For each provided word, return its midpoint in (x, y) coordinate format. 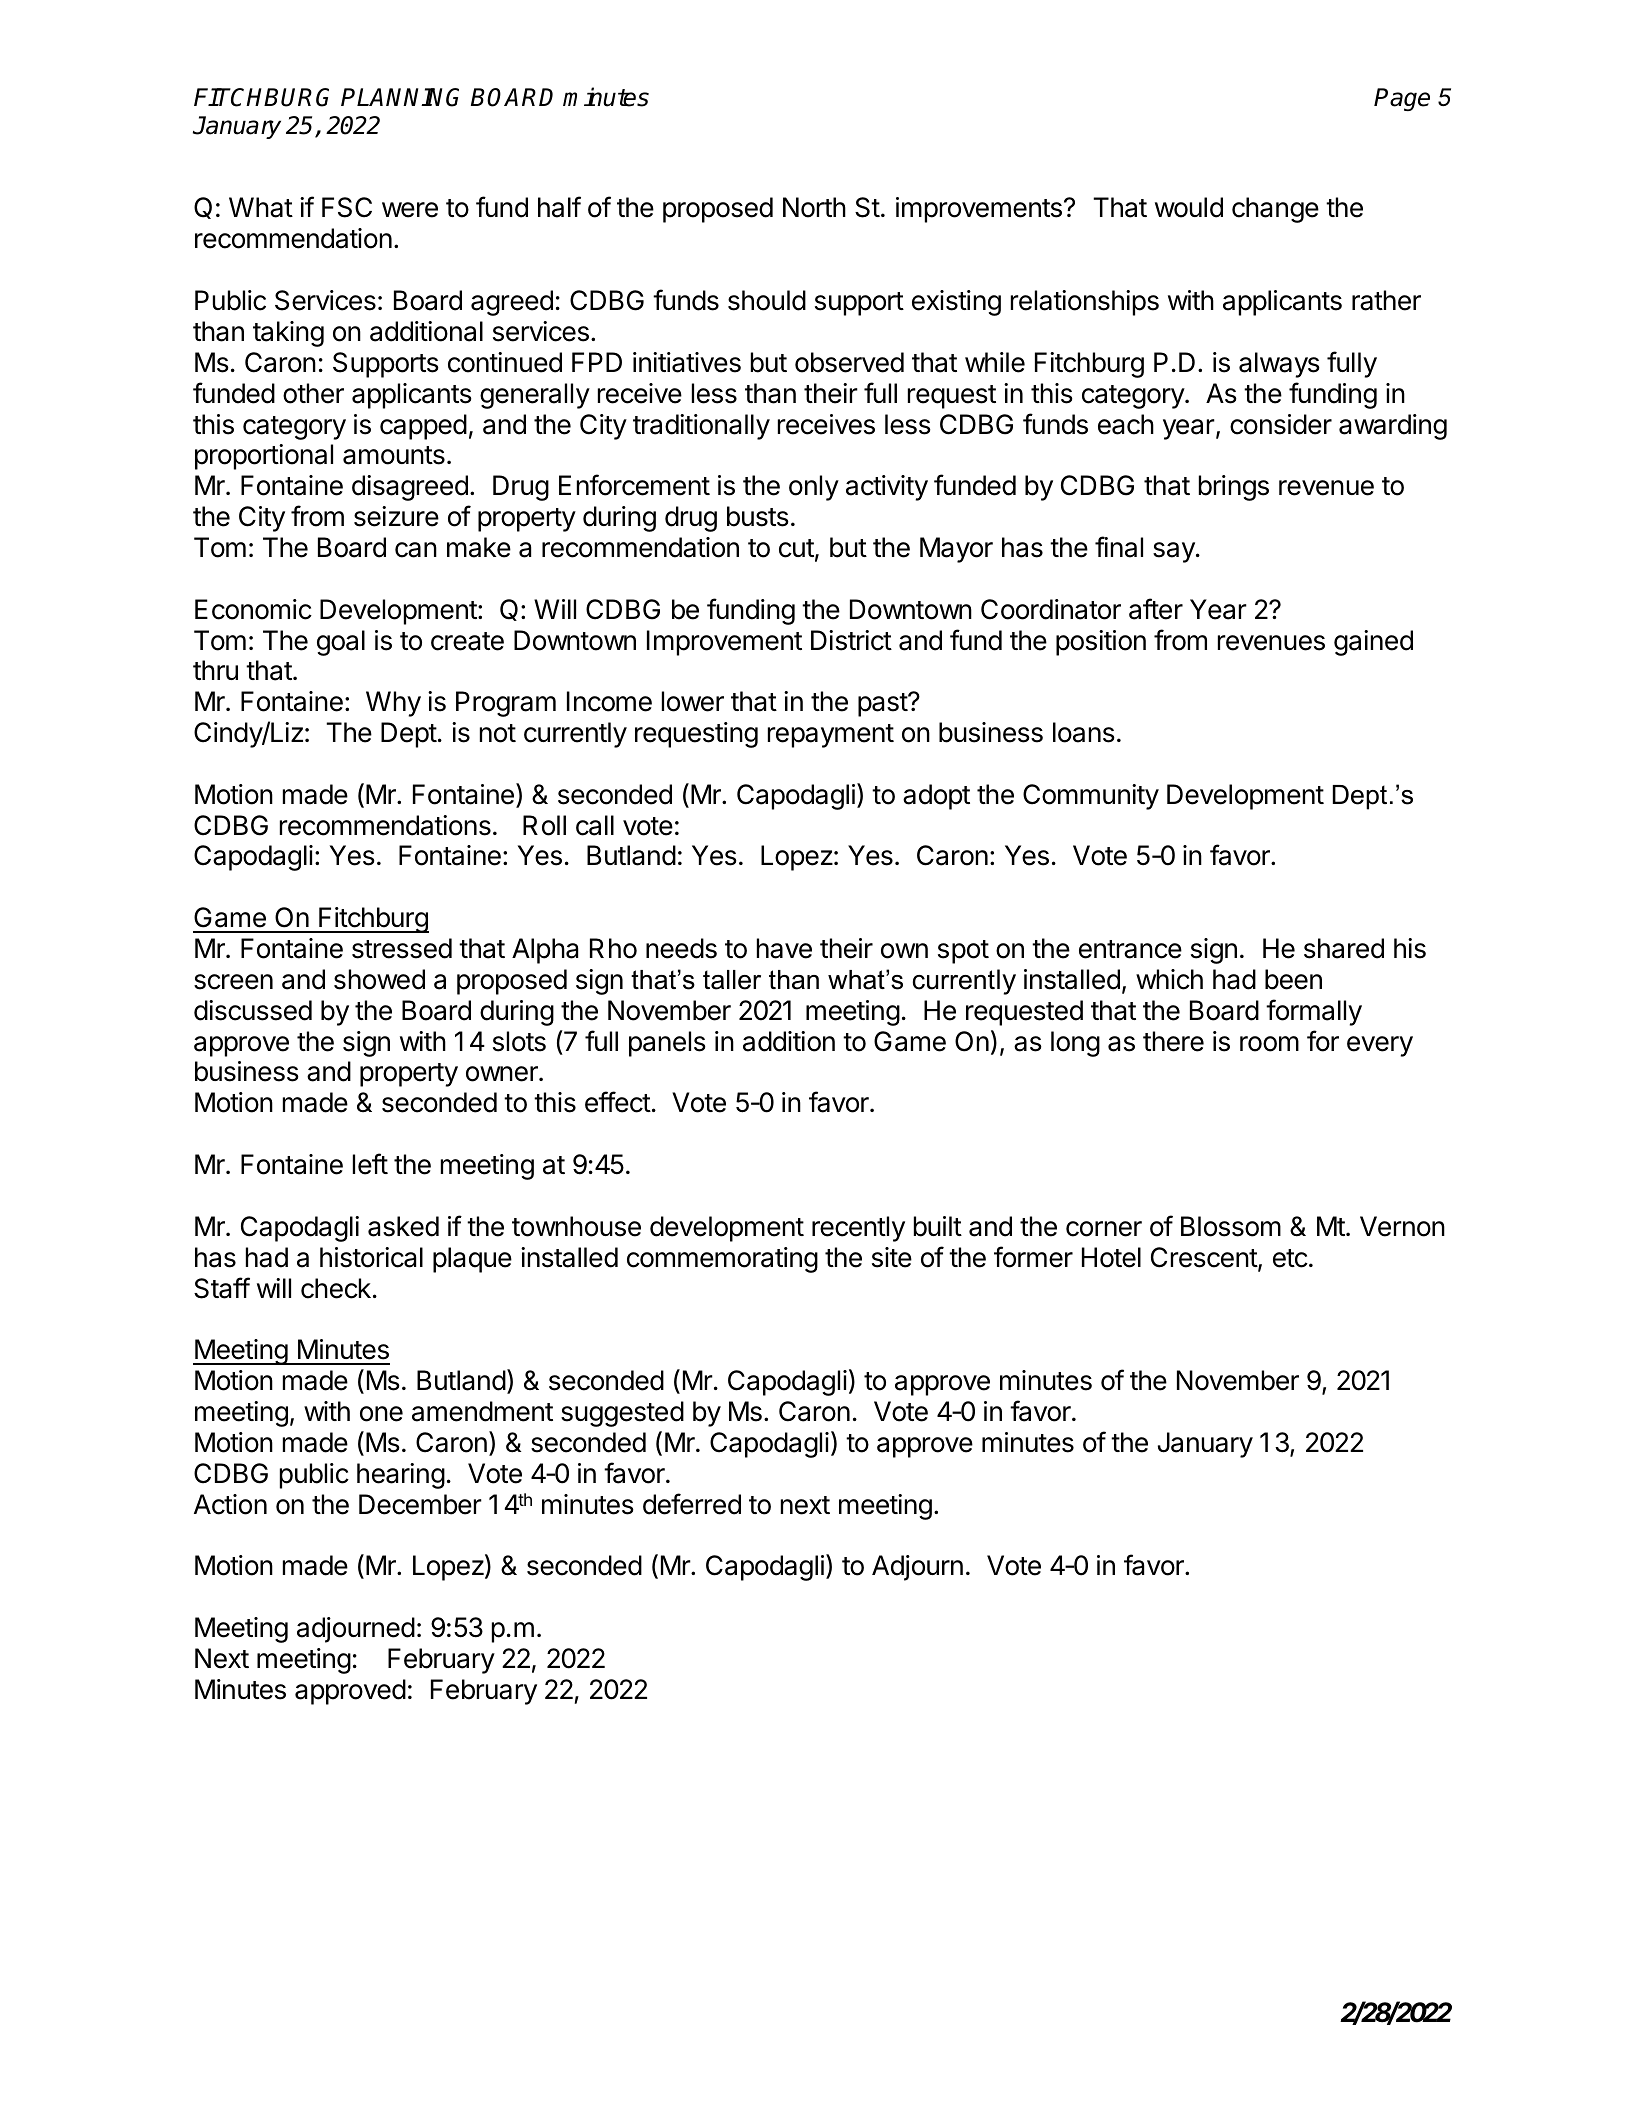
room (1269, 1044)
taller (732, 980)
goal (341, 643)
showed (379, 979)
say (1175, 552)
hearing (401, 1476)
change (1275, 210)
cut (796, 548)
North (814, 207)
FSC (347, 207)
